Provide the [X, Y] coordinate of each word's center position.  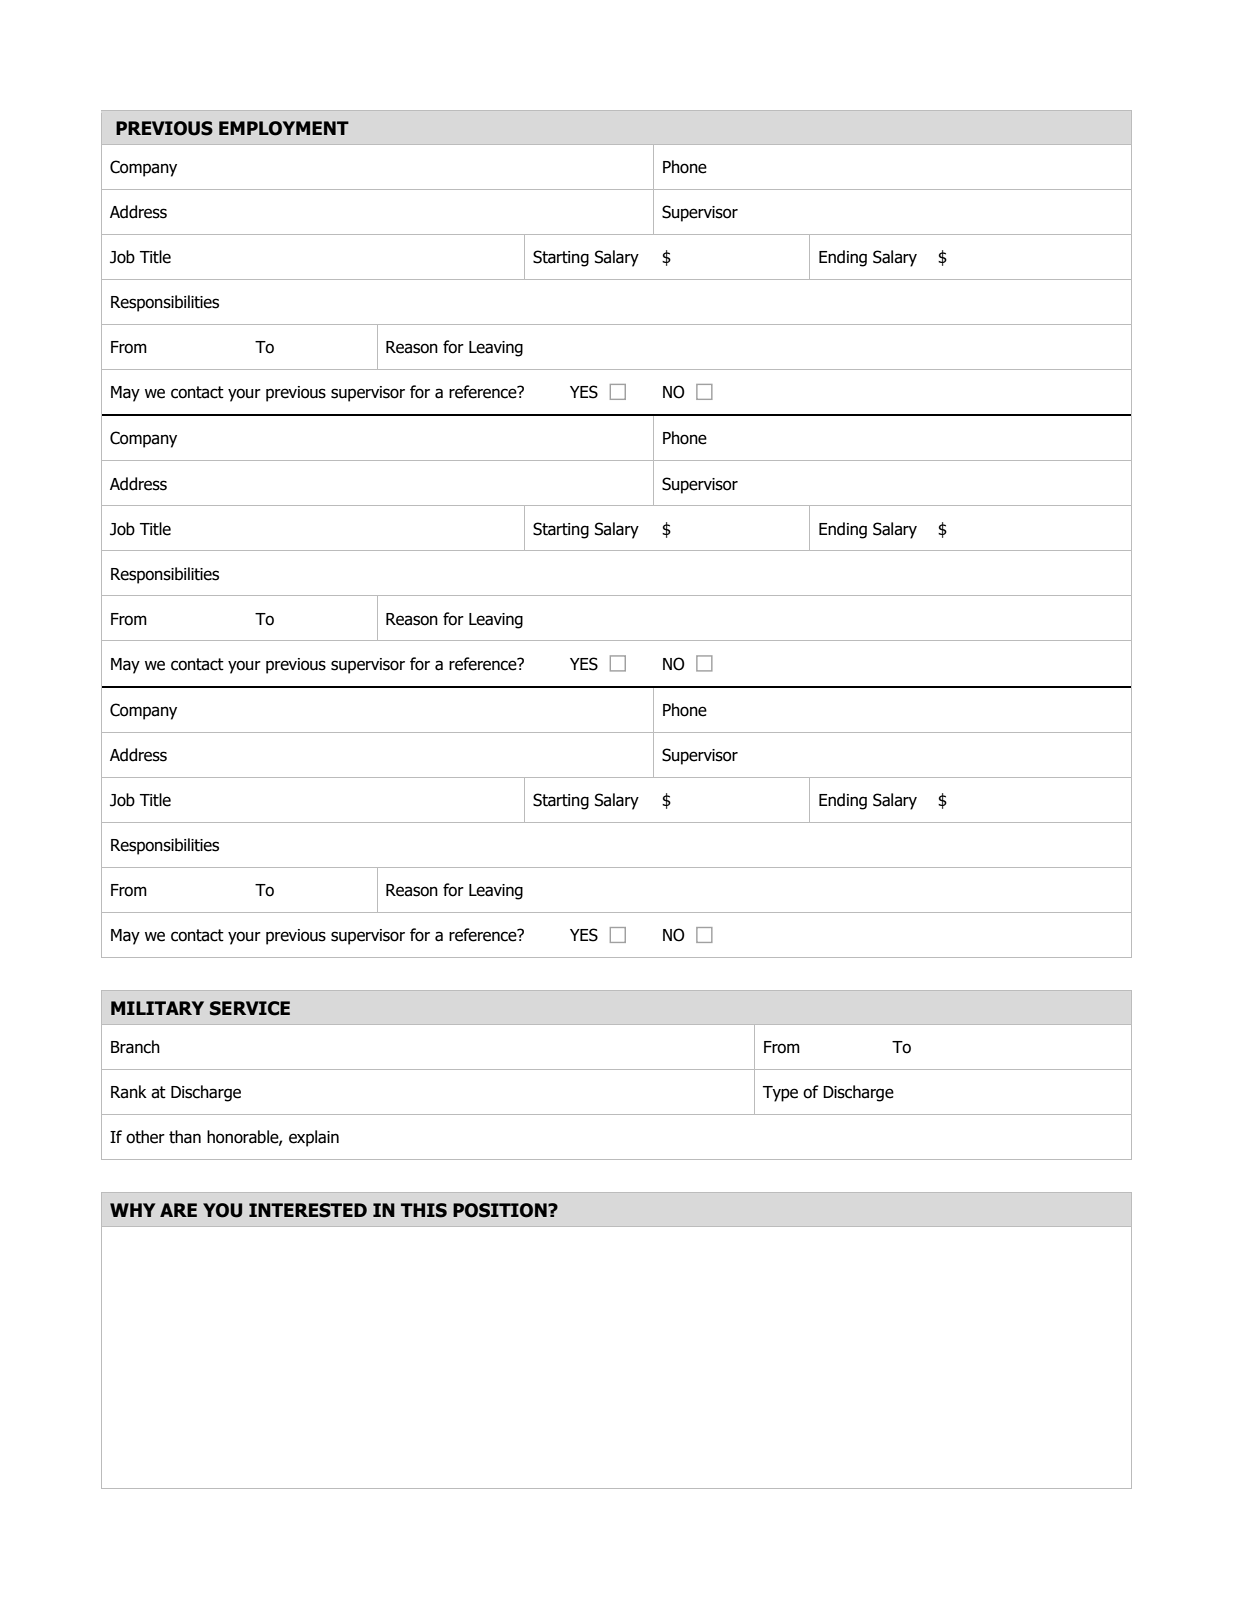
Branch [135, 1047]
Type [780, 1094]
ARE [178, 1210]
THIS [424, 1210]
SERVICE [250, 1008]
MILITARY [157, 1008]
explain [314, 1138]
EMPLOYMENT [284, 128]
